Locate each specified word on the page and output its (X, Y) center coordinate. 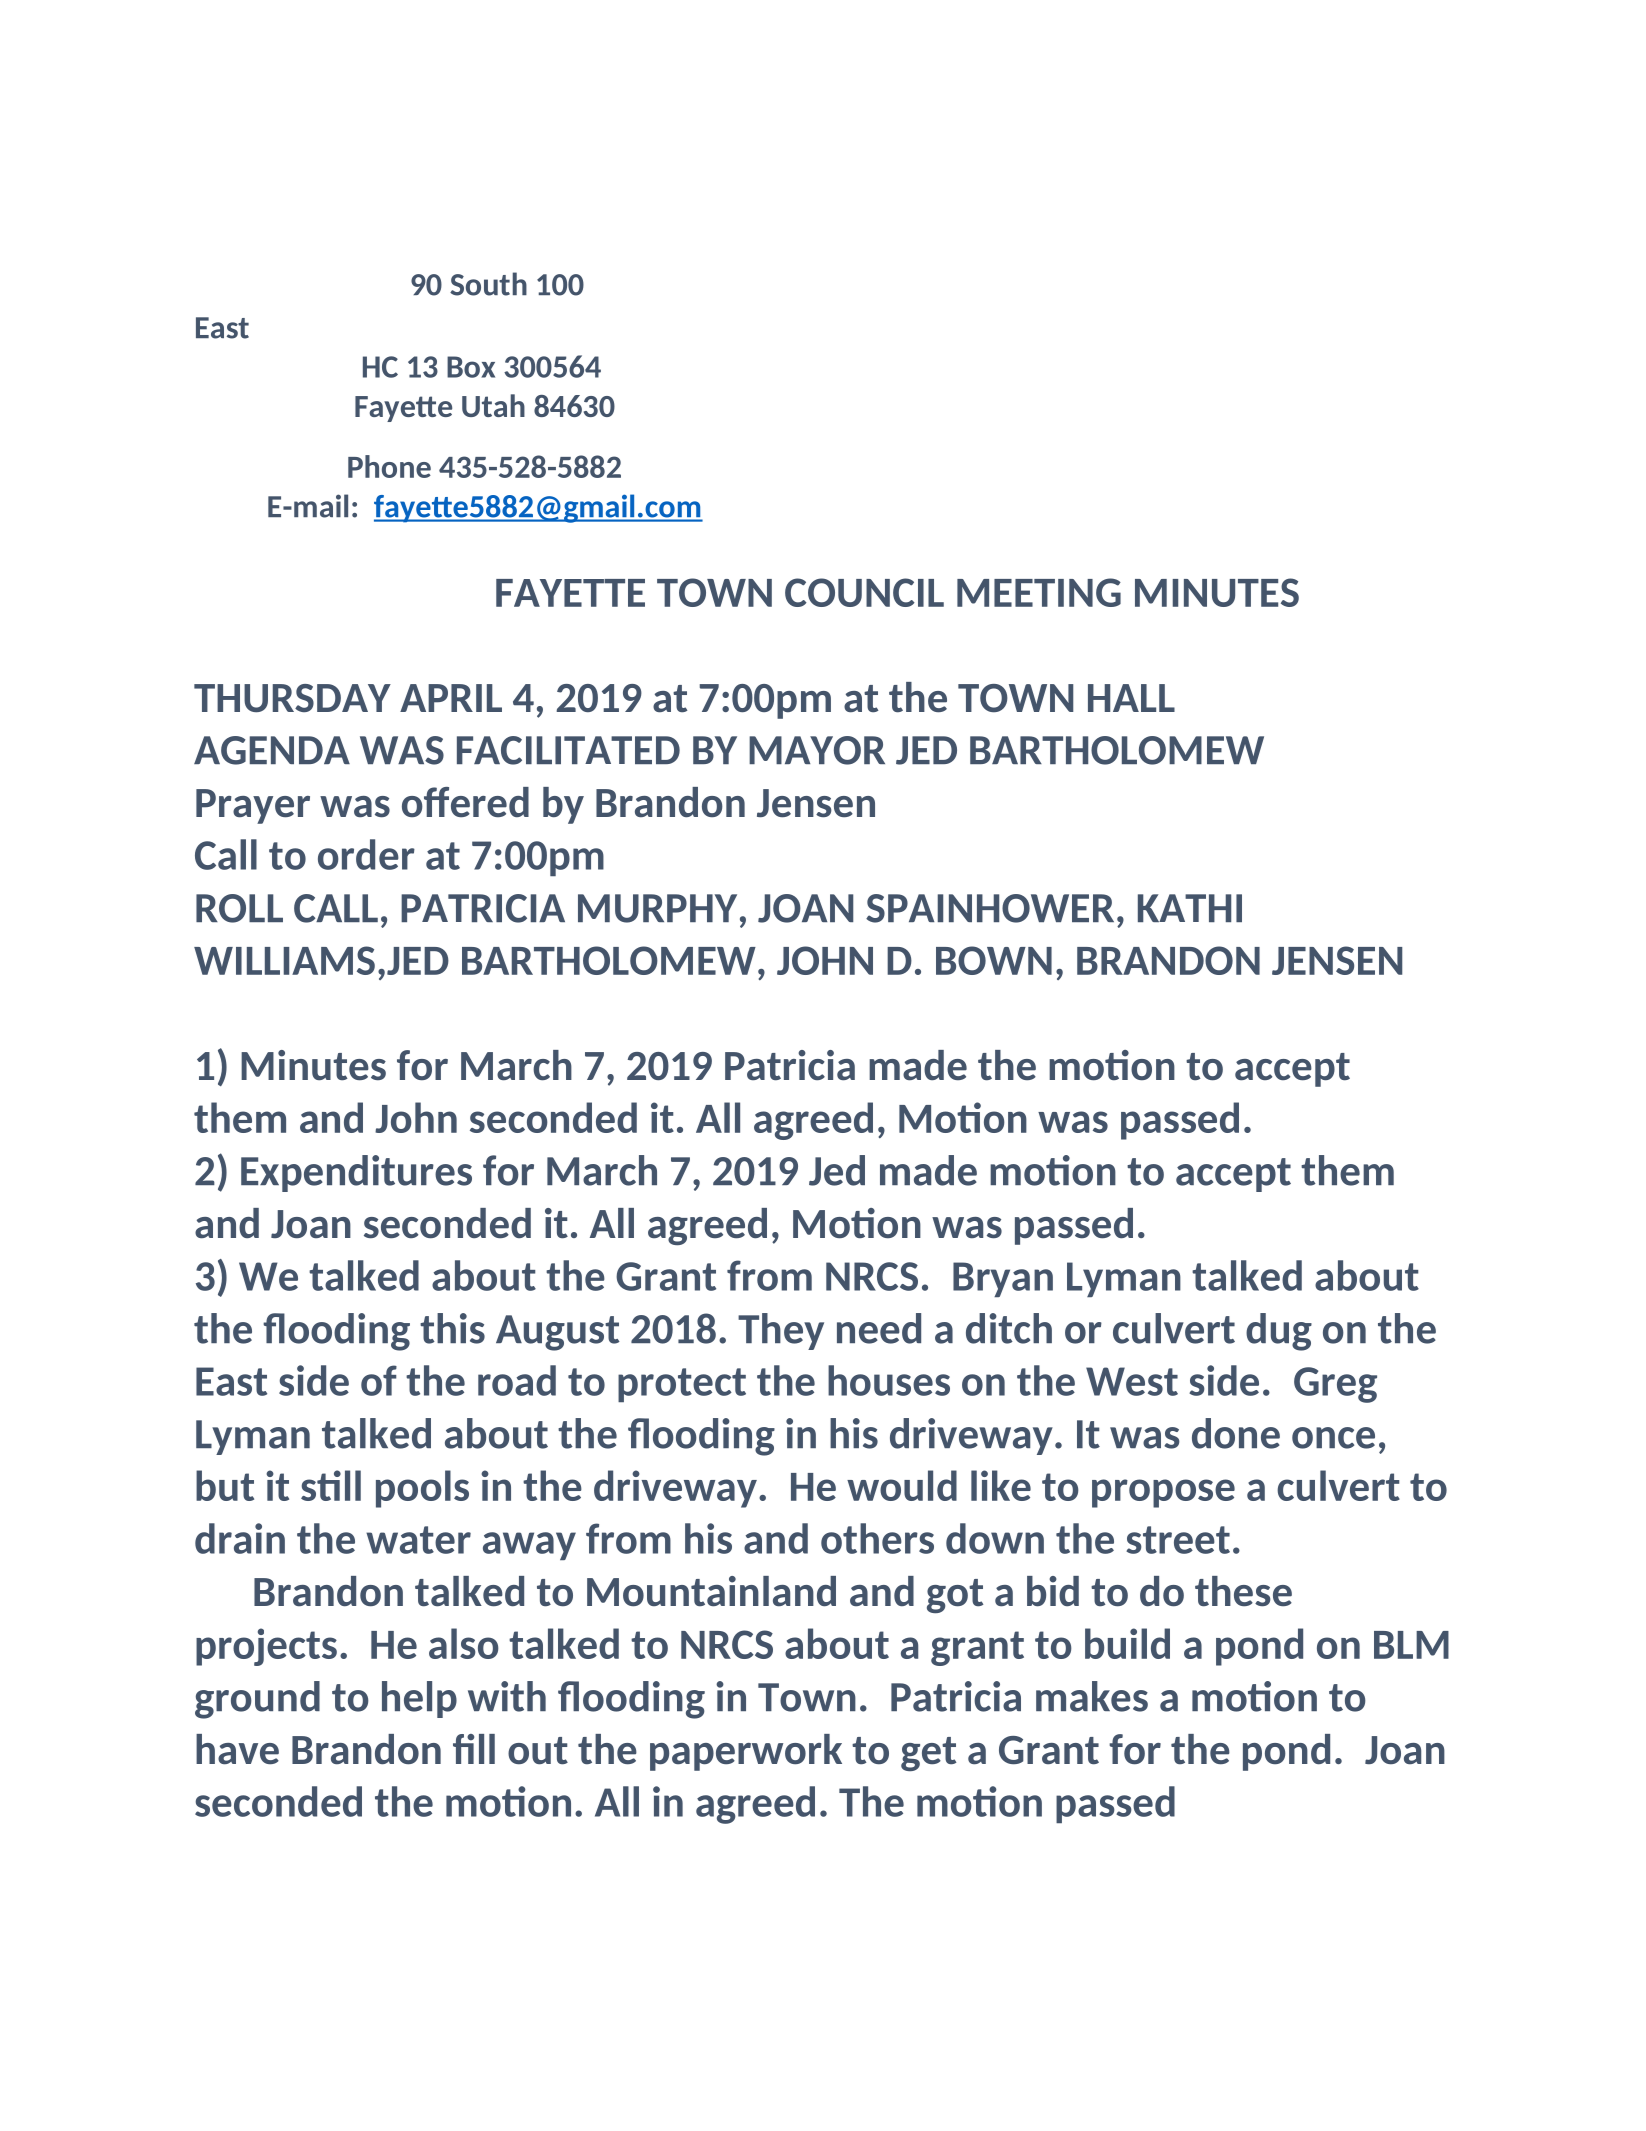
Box (471, 367)
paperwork (746, 1752)
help (419, 1699)
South (488, 284)
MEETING (1039, 592)
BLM (1411, 1645)
